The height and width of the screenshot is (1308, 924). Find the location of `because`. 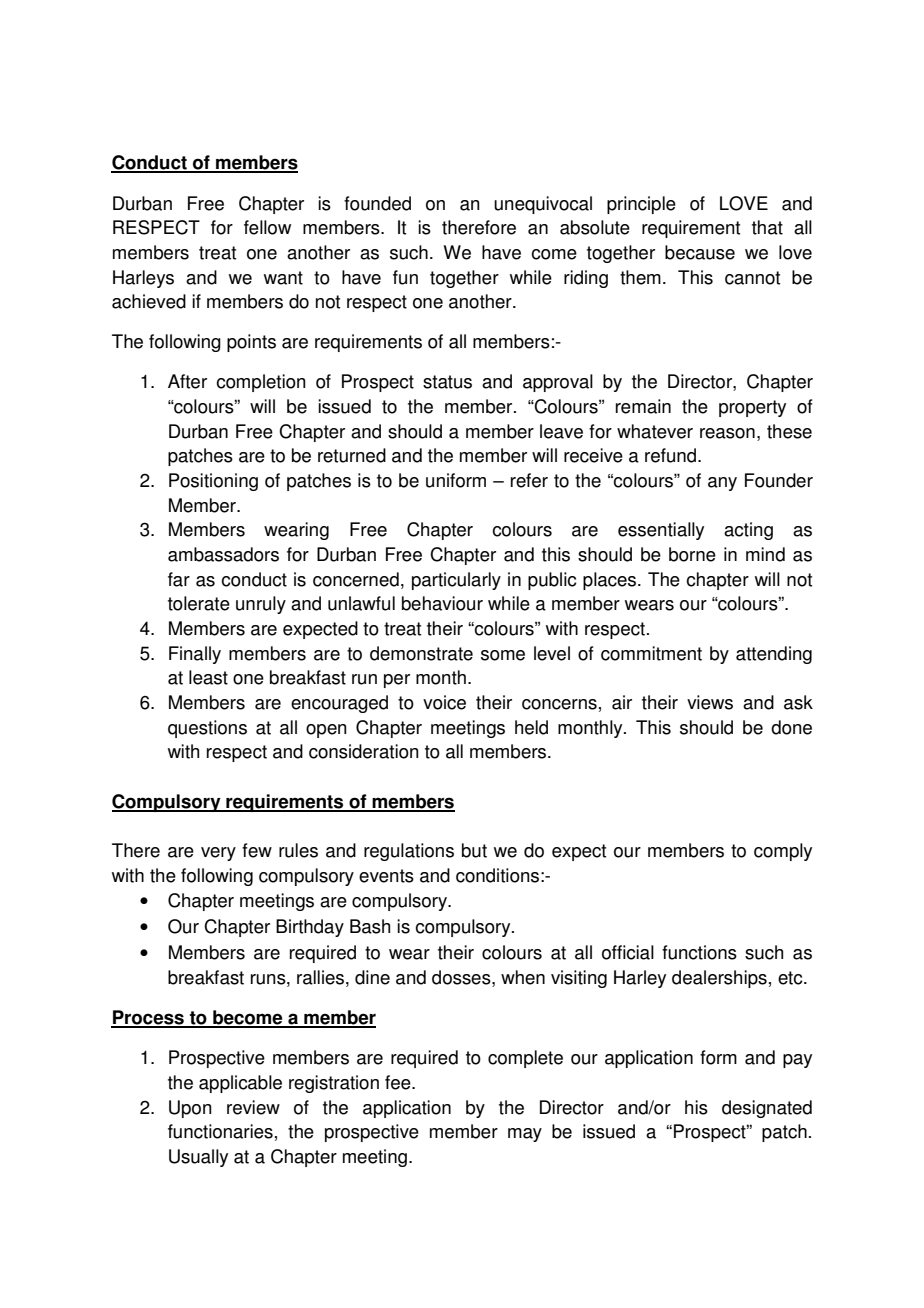

because is located at coordinates (700, 252).
